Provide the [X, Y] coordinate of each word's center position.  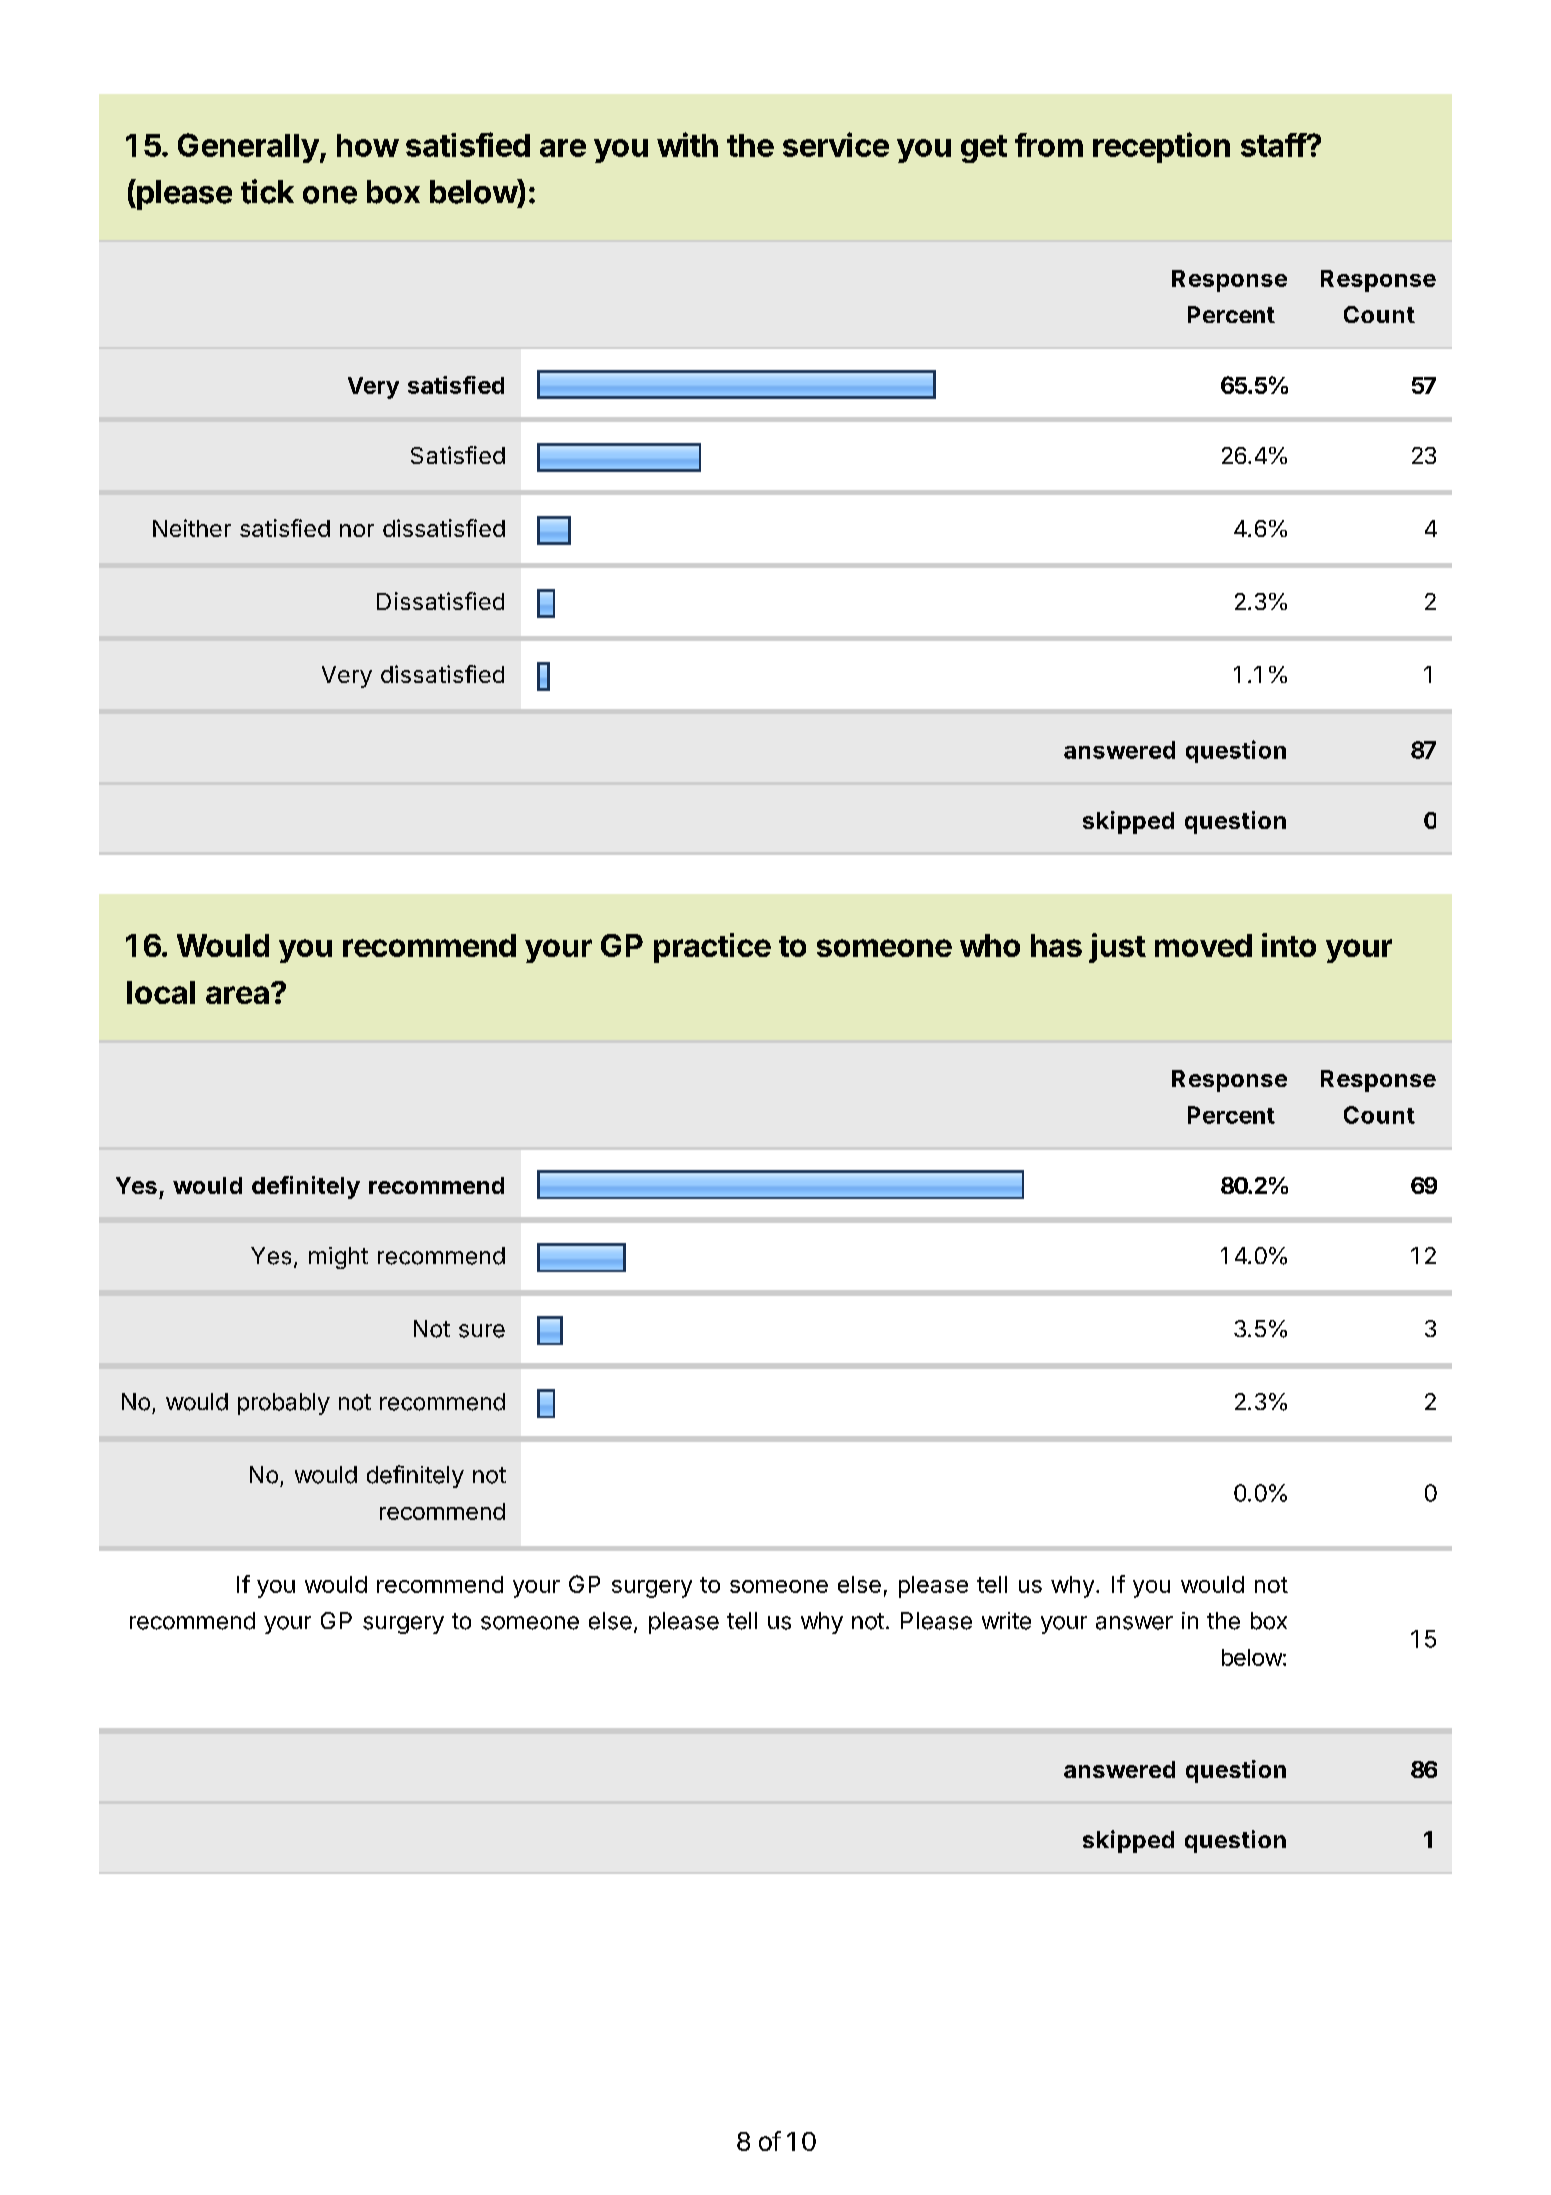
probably [284, 1404]
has [1056, 945]
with [687, 144]
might [338, 1258]
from [1049, 145]
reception [1161, 147]
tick [267, 191]
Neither [192, 528]
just [1117, 948]
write [1006, 1621]
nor [357, 530]
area [237, 995]
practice [712, 948]
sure [482, 1331]
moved [1203, 945]
